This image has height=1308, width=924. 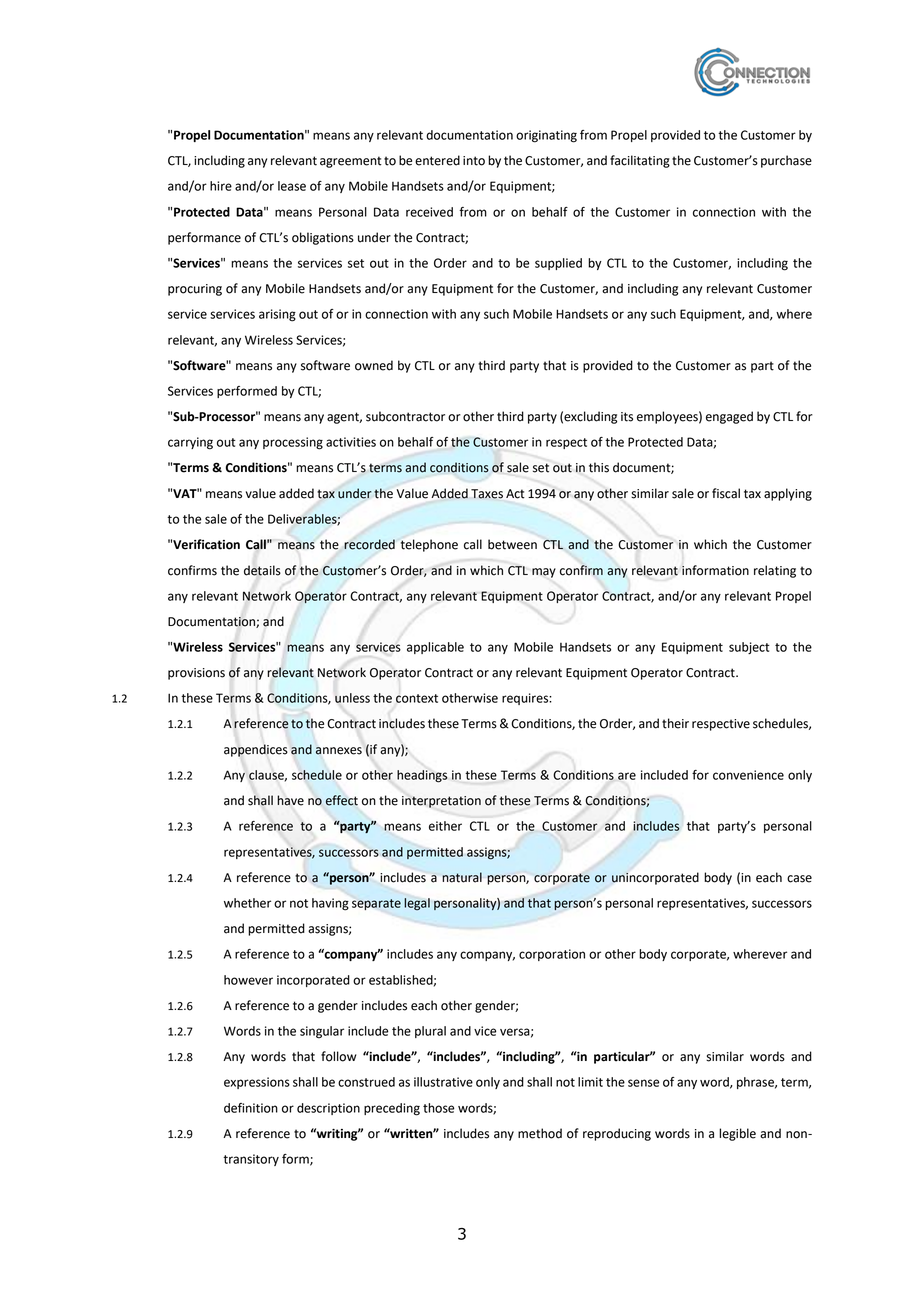 I want to click on those, so click(x=438, y=1108).
